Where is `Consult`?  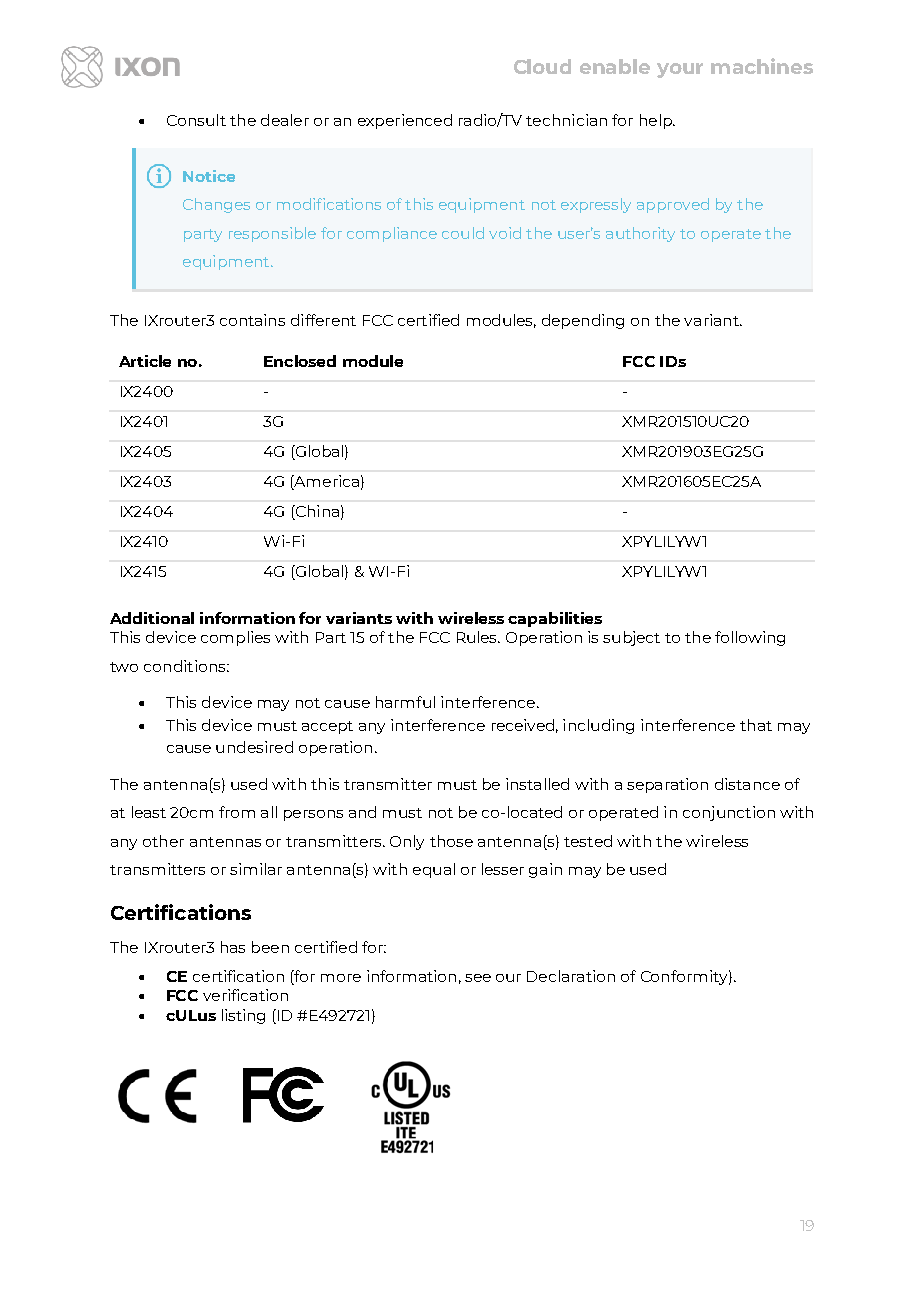 Consult is located at coordinates (196, 120).
